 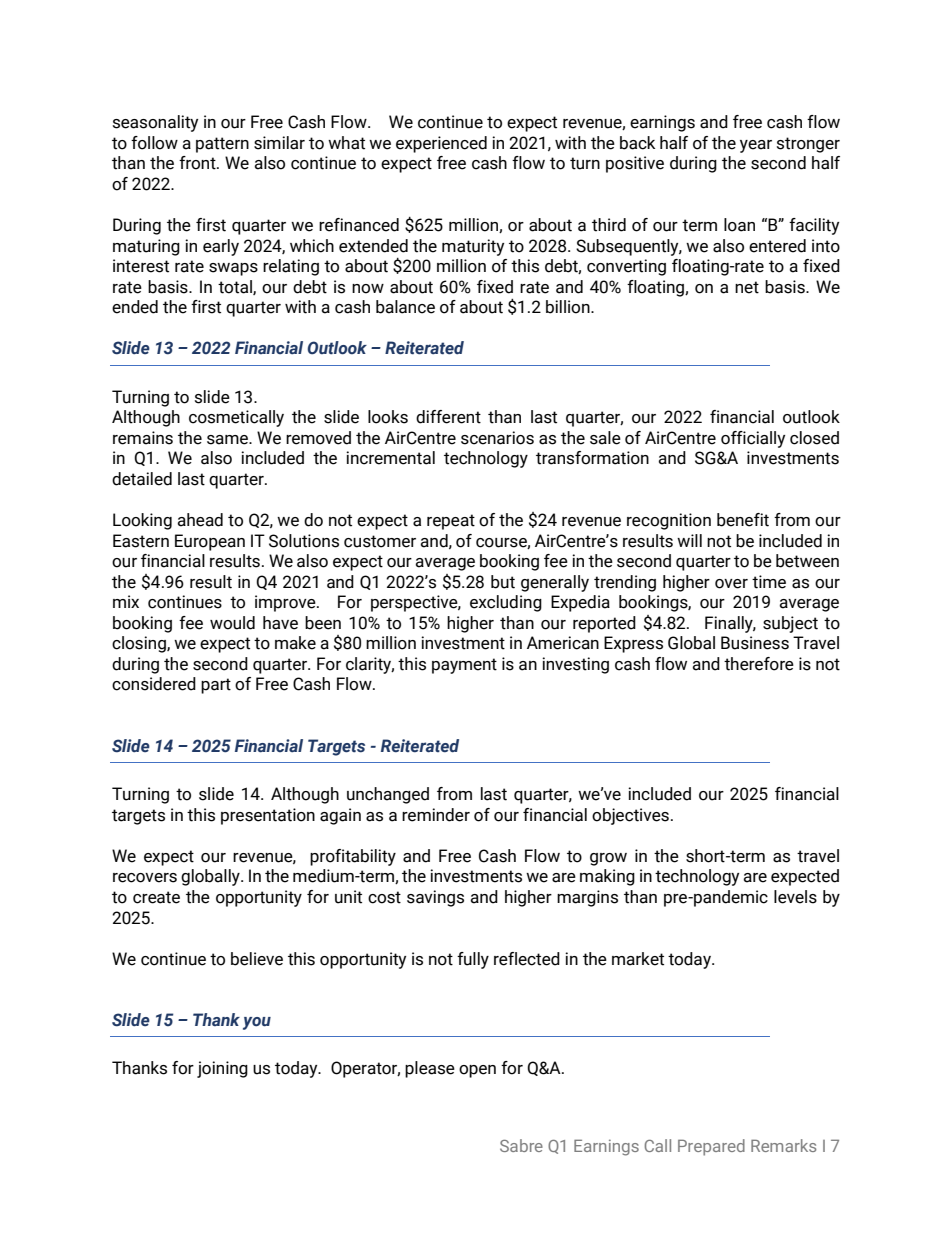 I want to click on experienced, so click(x=441, y=144).
